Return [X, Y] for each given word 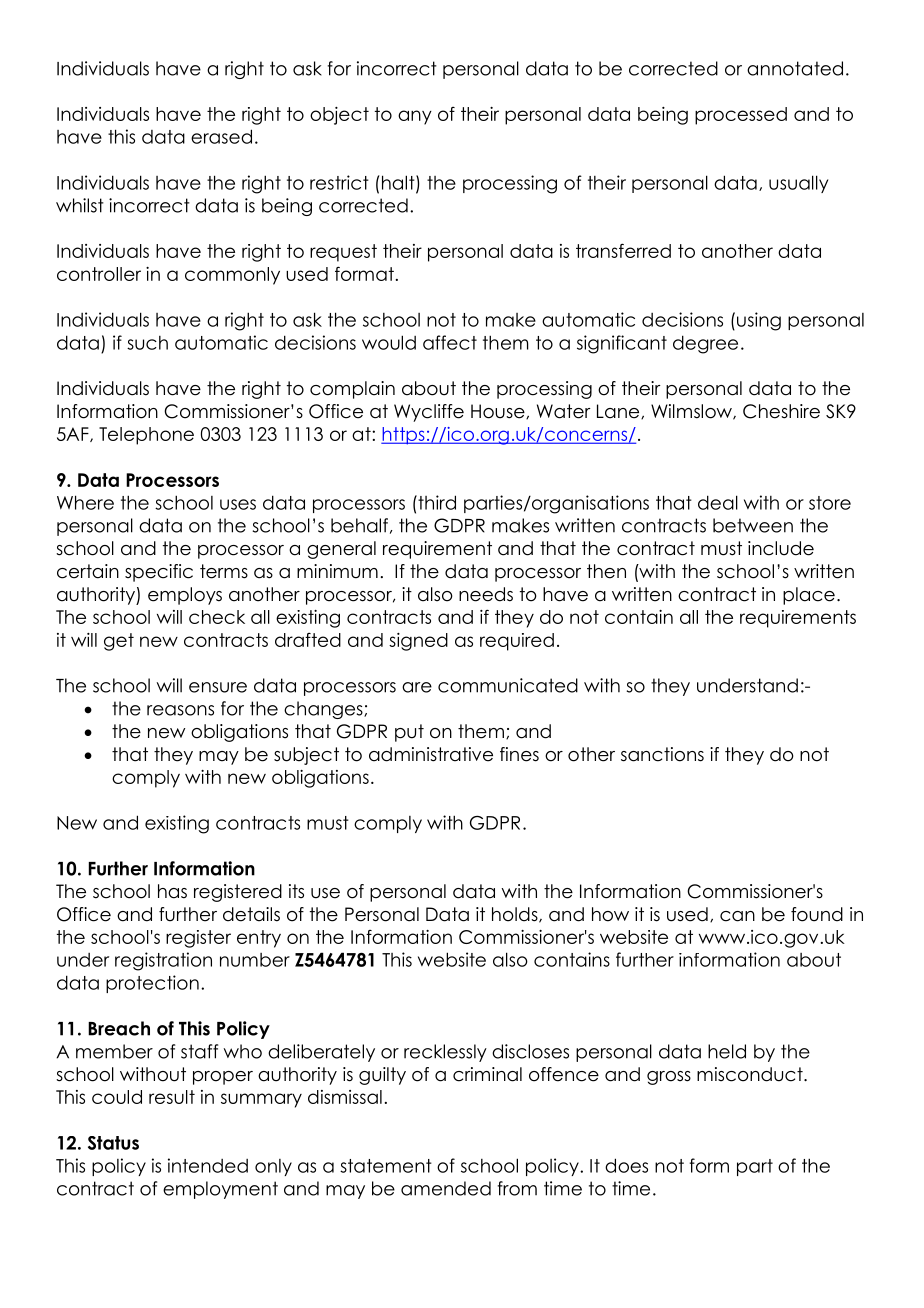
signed [418, 642]
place [809, 596]
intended [208, 1165]
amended [446, 1188]
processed [741, 116]
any [415, 117]
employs [185, 596]
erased [221, 136]
